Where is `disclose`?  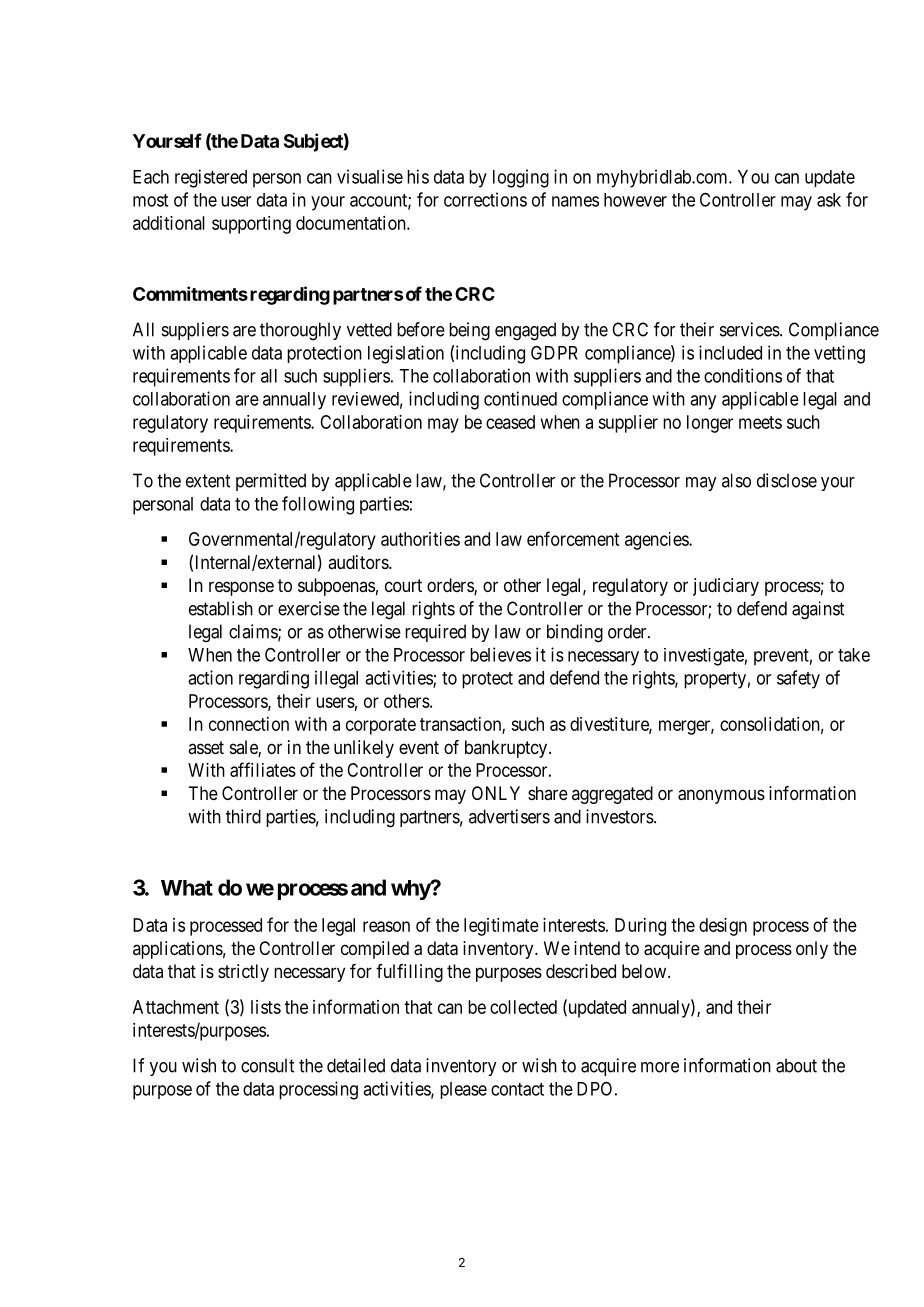 disclose is located at coordinates (787, 480).
